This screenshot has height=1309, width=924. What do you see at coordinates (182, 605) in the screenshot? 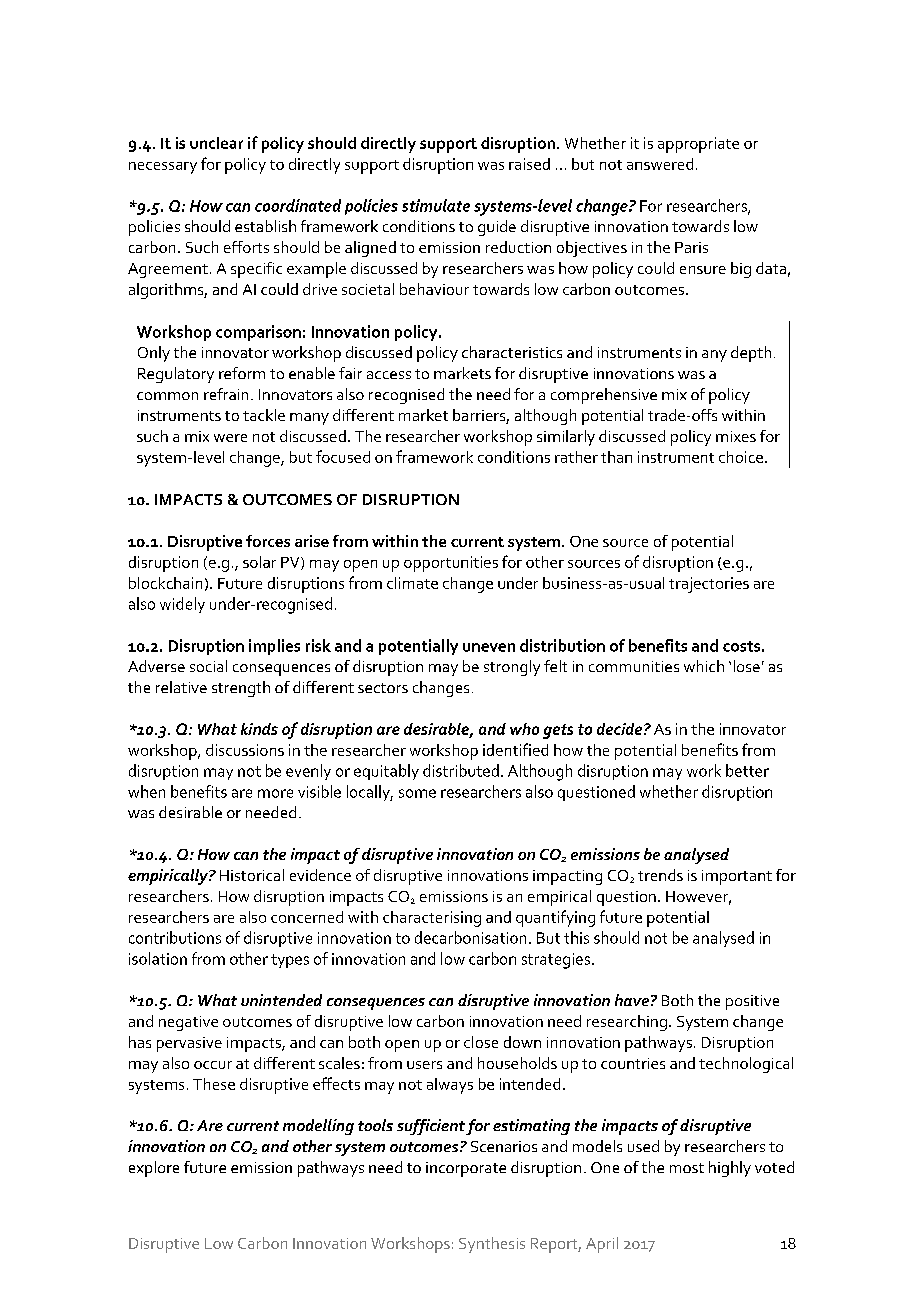
I see `widely` at bounding box center [182, 605].
